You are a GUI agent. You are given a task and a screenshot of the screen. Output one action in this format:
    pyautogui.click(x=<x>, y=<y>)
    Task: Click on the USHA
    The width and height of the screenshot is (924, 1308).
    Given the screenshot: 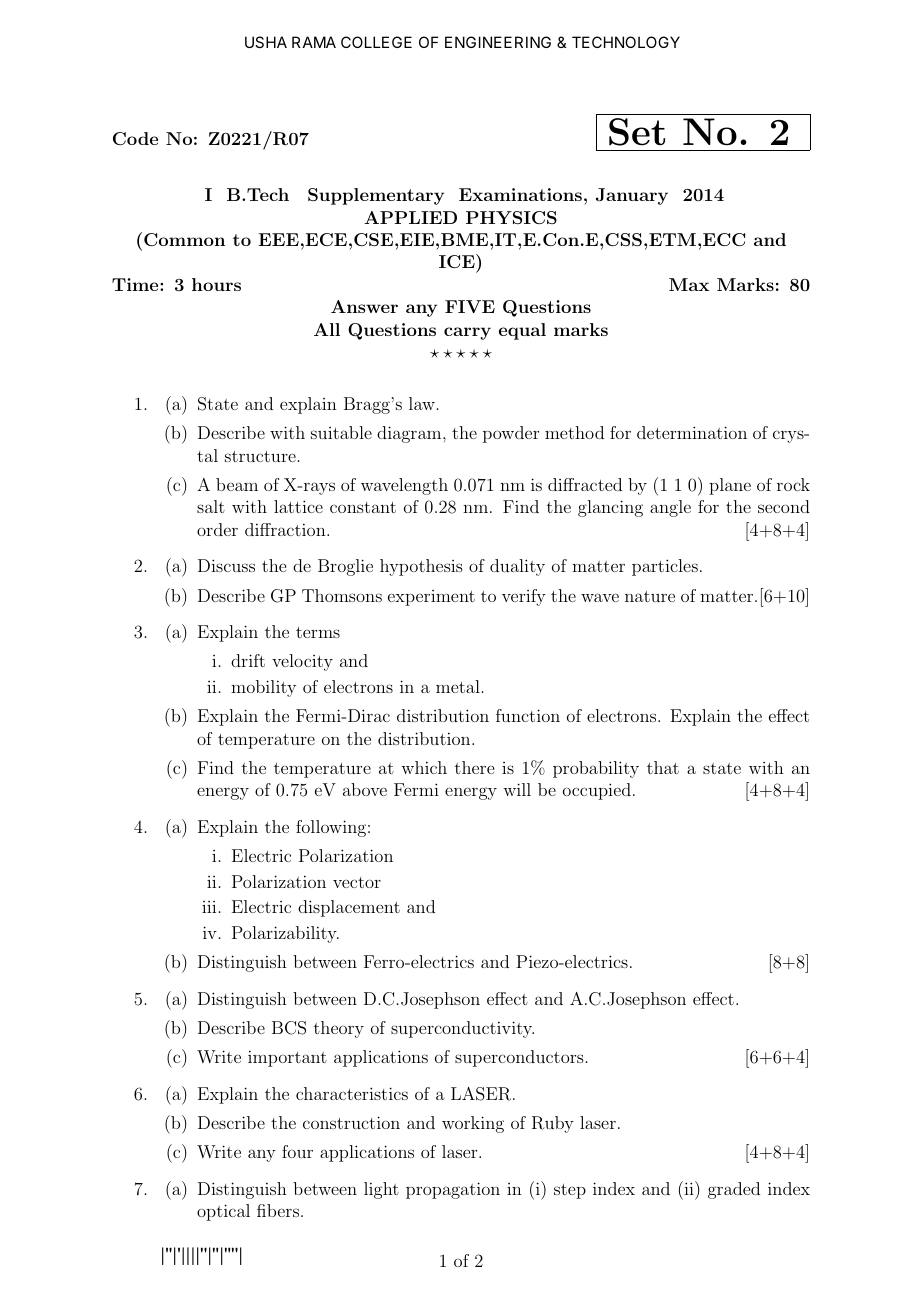 What is the action you would take?
    pyautogui.click(x=266, y=42)
